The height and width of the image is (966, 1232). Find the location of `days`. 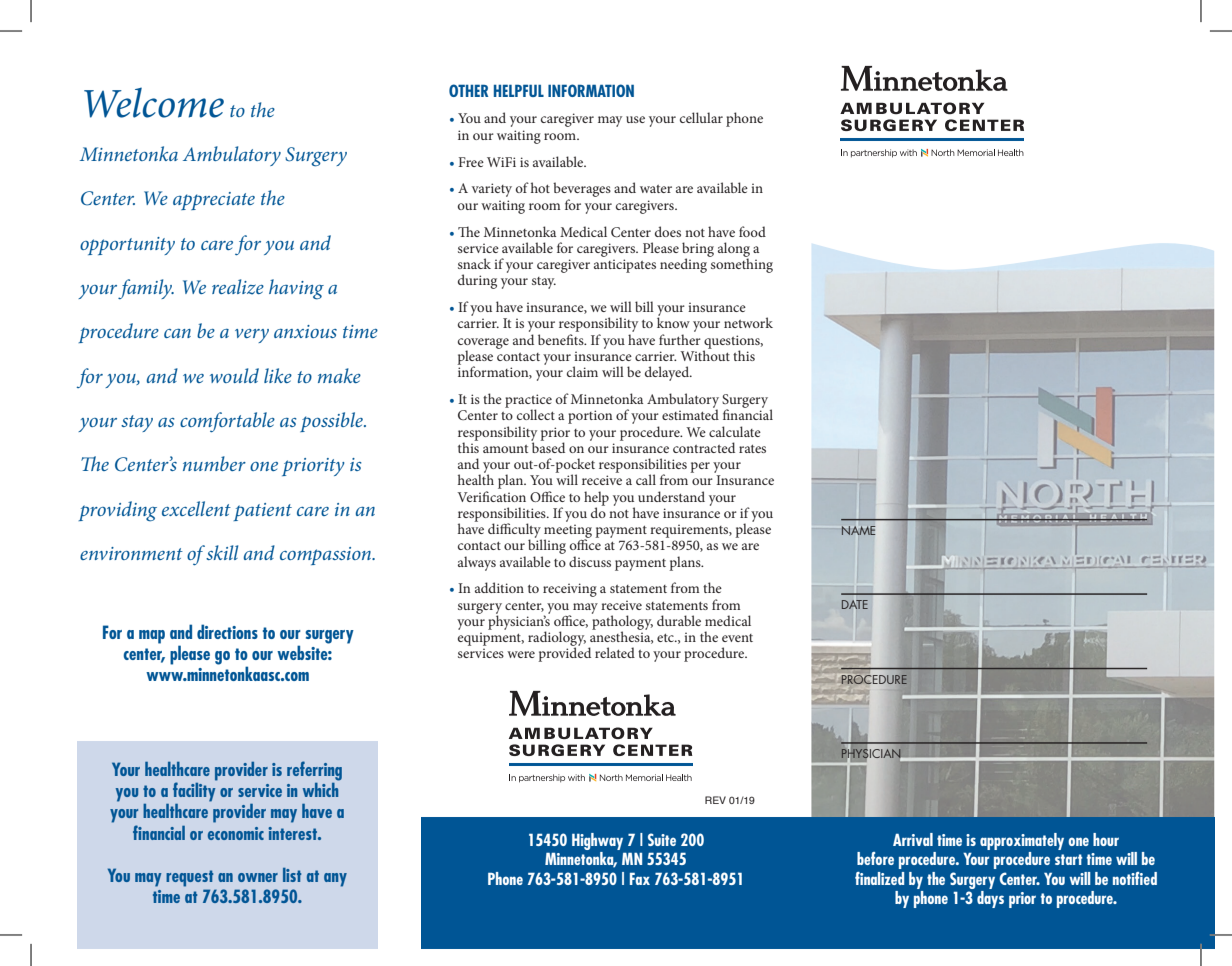

days is located at coordinates (990, 899).
